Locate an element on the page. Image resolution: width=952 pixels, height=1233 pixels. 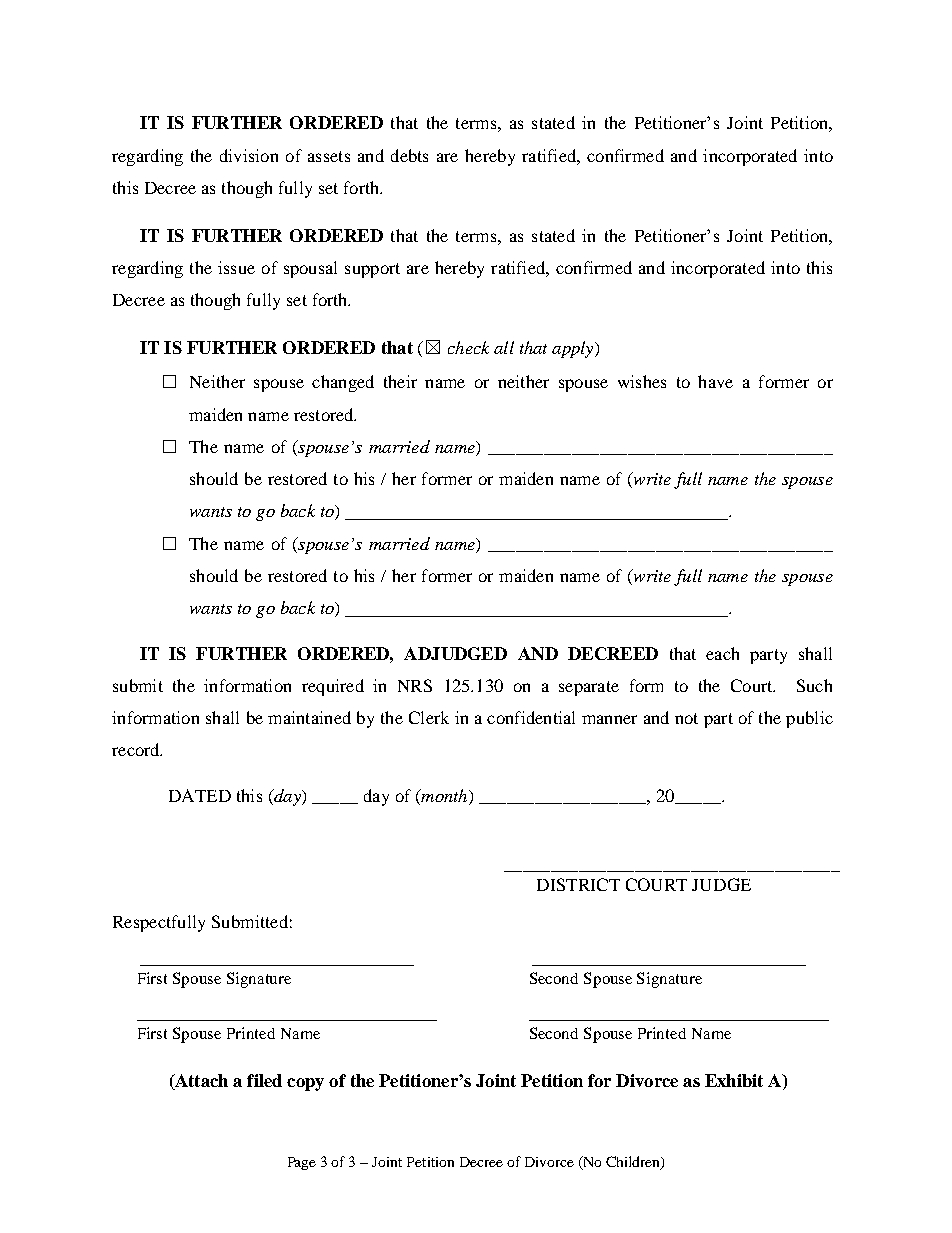
month is located at coordinates (444, 797).
